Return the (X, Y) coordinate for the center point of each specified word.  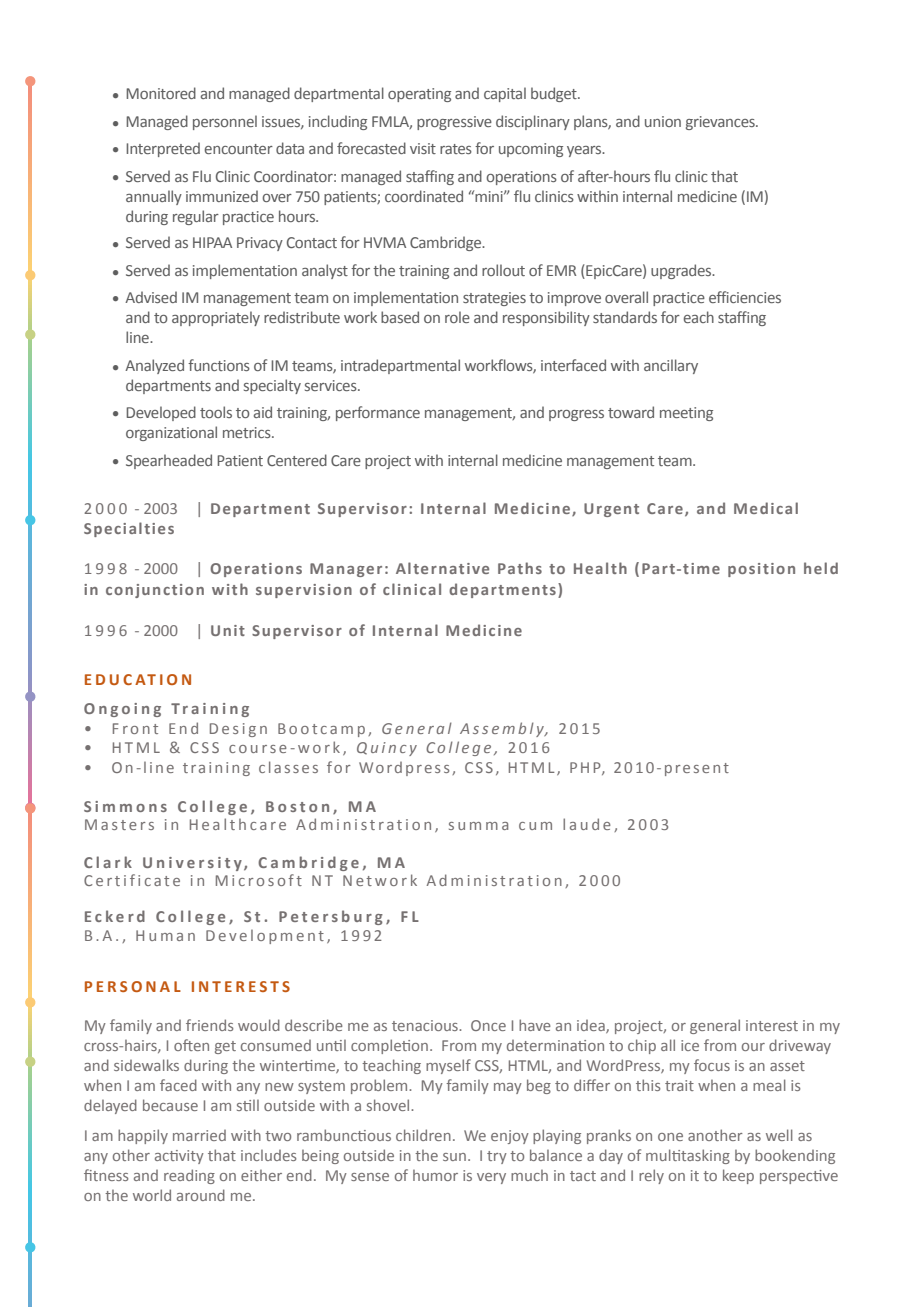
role (457, 317)
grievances (721, 123)
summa (478, 826)
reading (189, 1176)
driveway (800, 1046)
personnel (225, 122)
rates (456, 149)
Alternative (442, 568)
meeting (686, 414)
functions (219, 365)
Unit (228, 630)
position (761, 570)
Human (165, 935)
